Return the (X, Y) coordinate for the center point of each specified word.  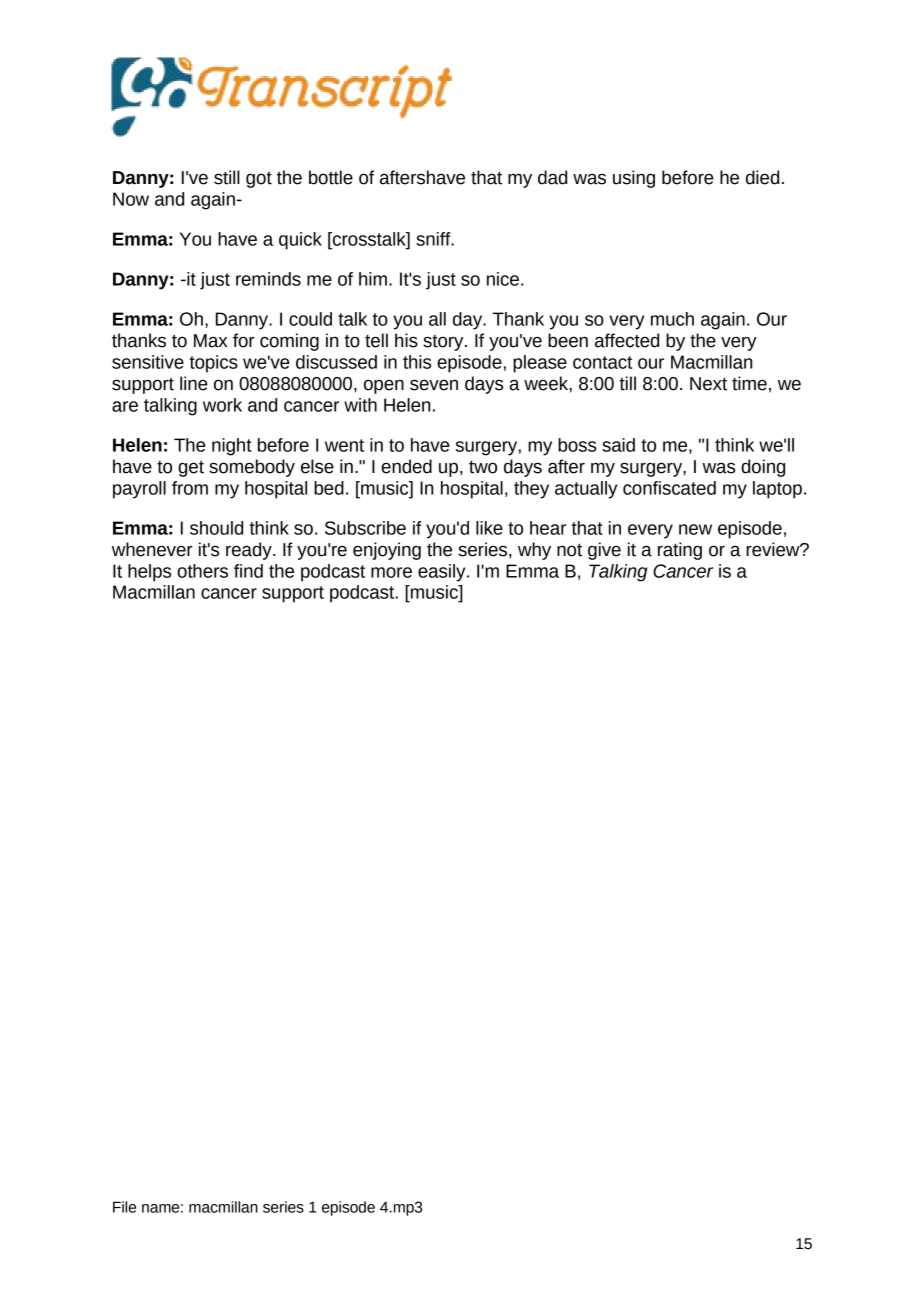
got (259, 180)
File (124, 1207)
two (483, 467)
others (202, 571)
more (391, 572)
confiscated (669, 488)
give (604, 551)
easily (443, 573)
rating (680, 551)
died (762, 177)
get (191, 468)
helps (149, 573)
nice (503, 279)
